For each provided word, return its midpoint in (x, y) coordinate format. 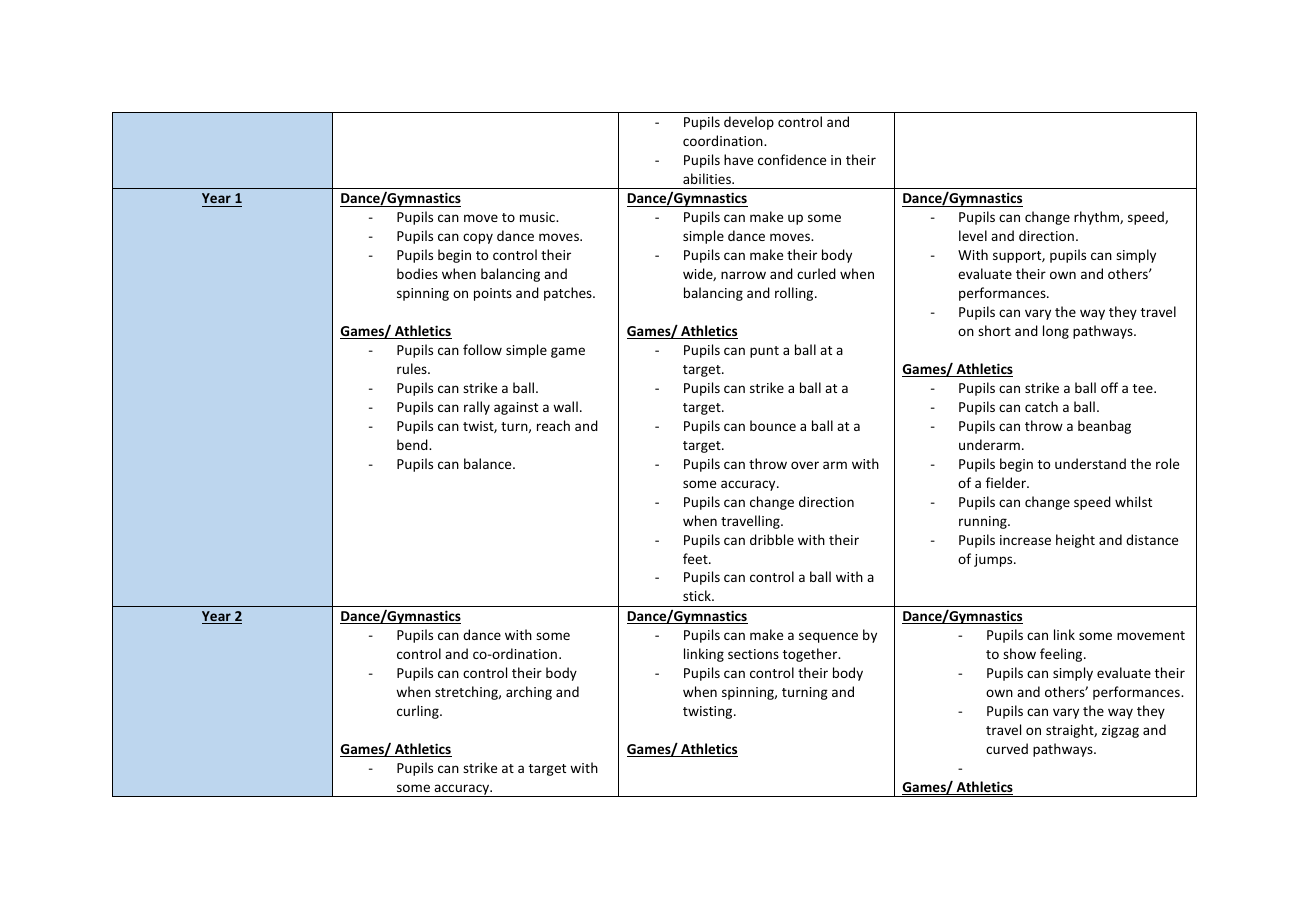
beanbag (1104, 427)
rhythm (1097, 218)
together (811, 655)
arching (529, 693)
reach (553, 425)
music (538, 217)
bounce (773, 425)
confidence (792, 159)
